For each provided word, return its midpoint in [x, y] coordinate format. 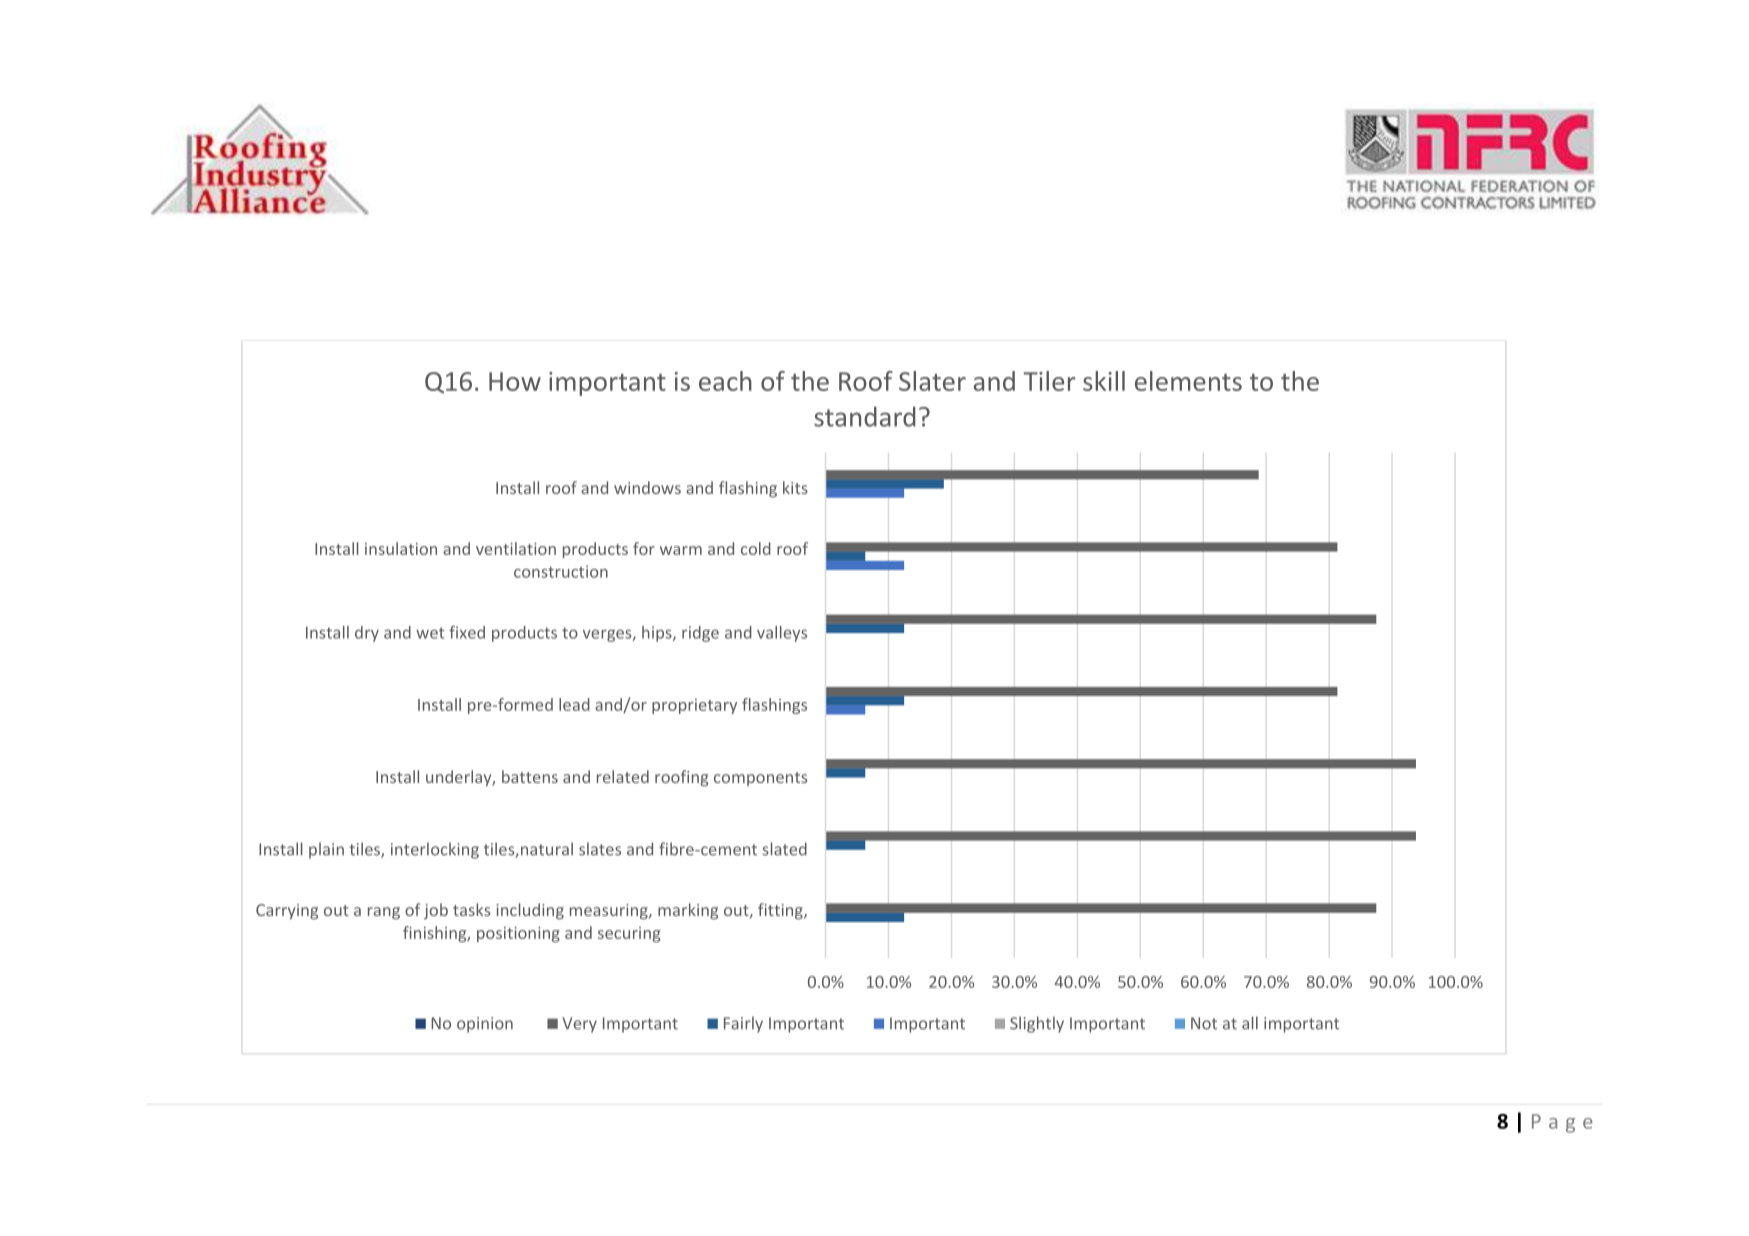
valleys [782, 634]
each [725, 381]
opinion [485, 1025]
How [515, 381]
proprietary [694, 706]
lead [574, 704]
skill [1104, 381]
